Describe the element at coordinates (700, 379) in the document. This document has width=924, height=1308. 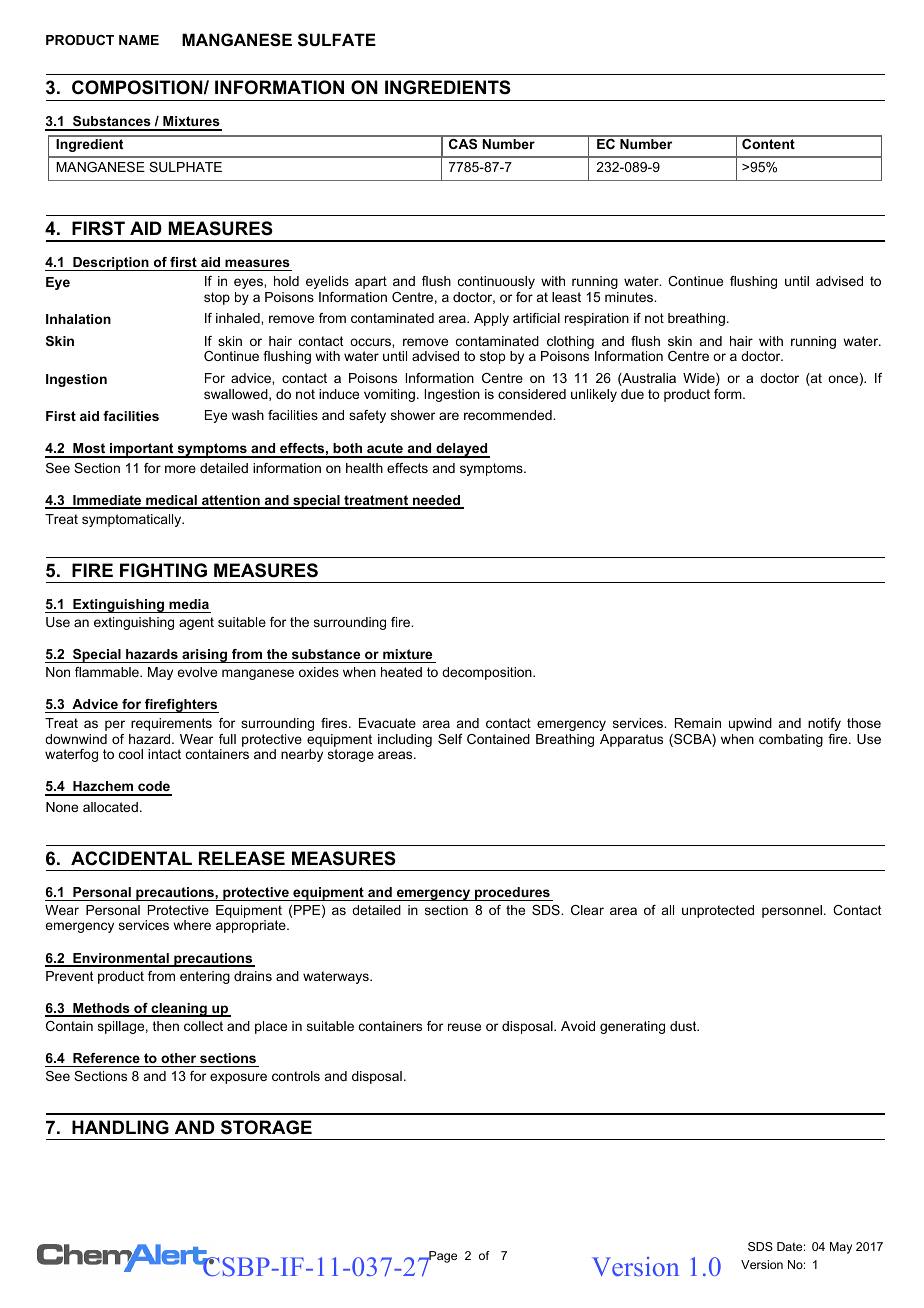
I see `Wide` at that location.
